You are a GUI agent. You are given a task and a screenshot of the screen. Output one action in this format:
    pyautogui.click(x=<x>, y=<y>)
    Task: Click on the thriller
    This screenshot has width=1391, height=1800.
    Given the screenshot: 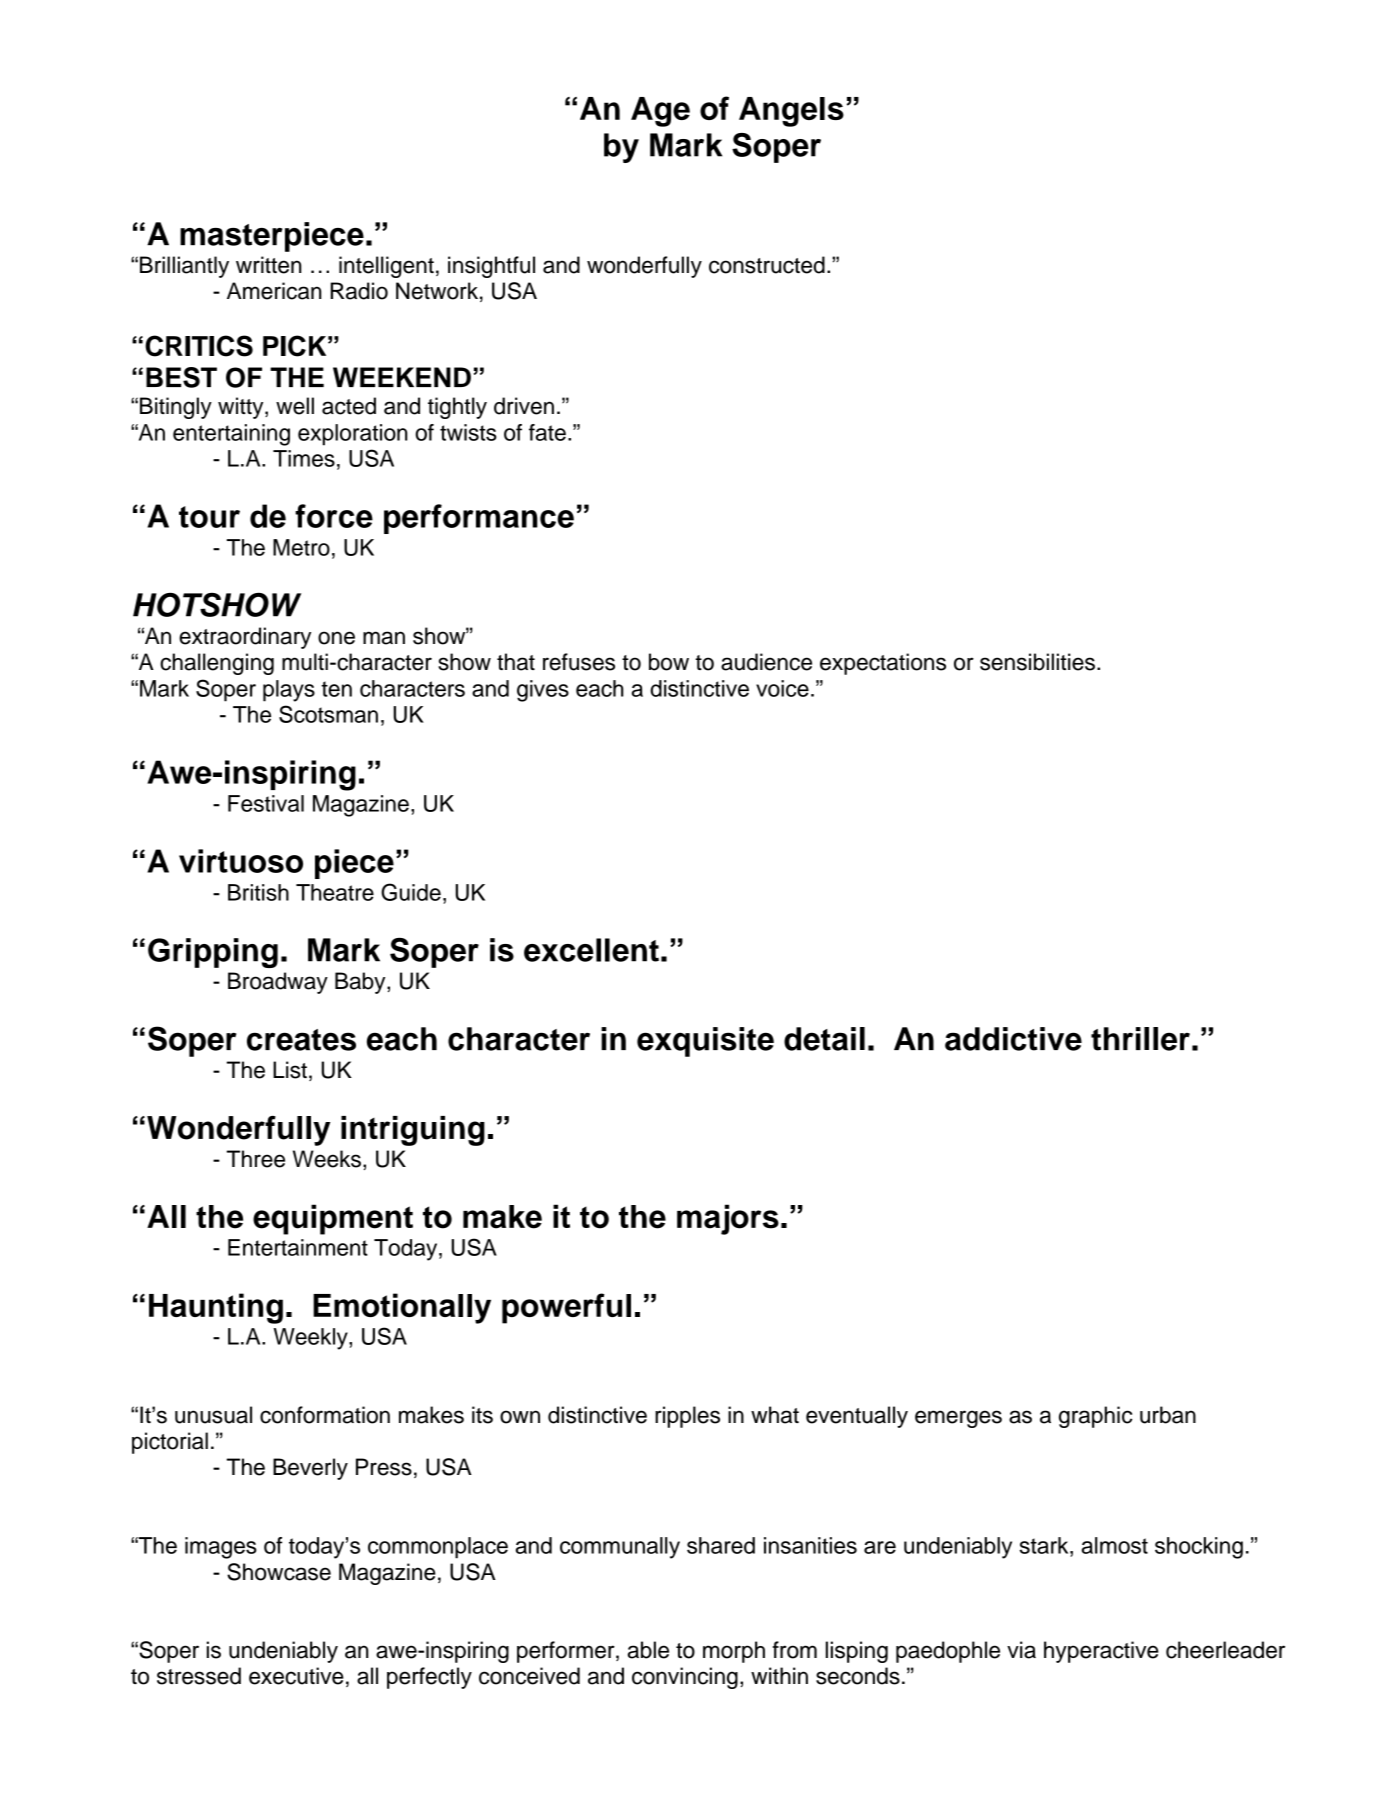 What is the action you would take?
    pyautogui.click(x=1140, y=1039)
